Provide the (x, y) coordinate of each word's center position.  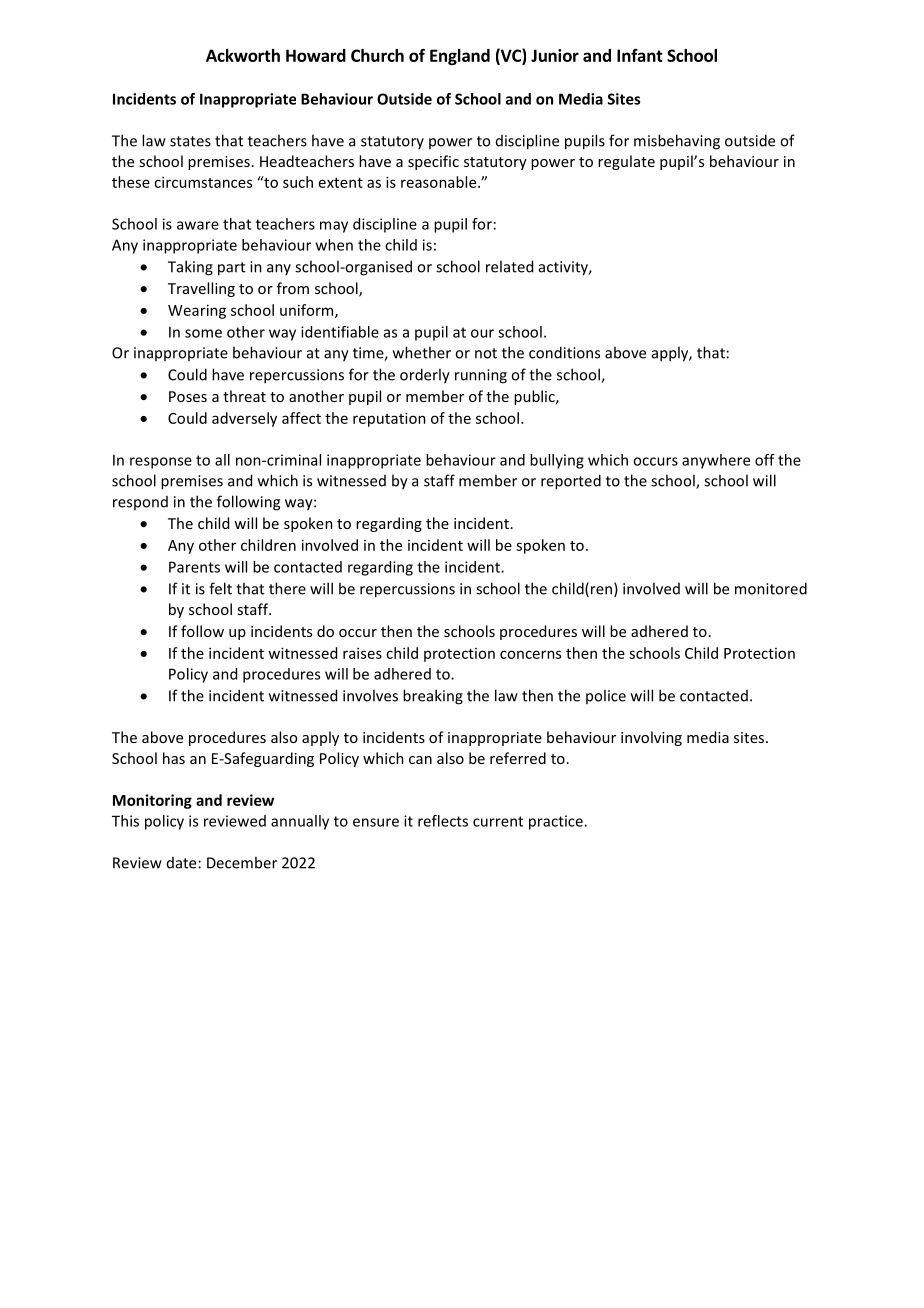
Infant (640, 55)
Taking (190, 268)
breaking (433, 697)
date (181, 863)
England (460, 57)
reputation (389, 419)
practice (557, 822)
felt (220, 588)
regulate (626, 162)
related (509, 266)
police (606, 696)
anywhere (716, 461)
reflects (443, 821)
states (190, 141)
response (161, 463)
